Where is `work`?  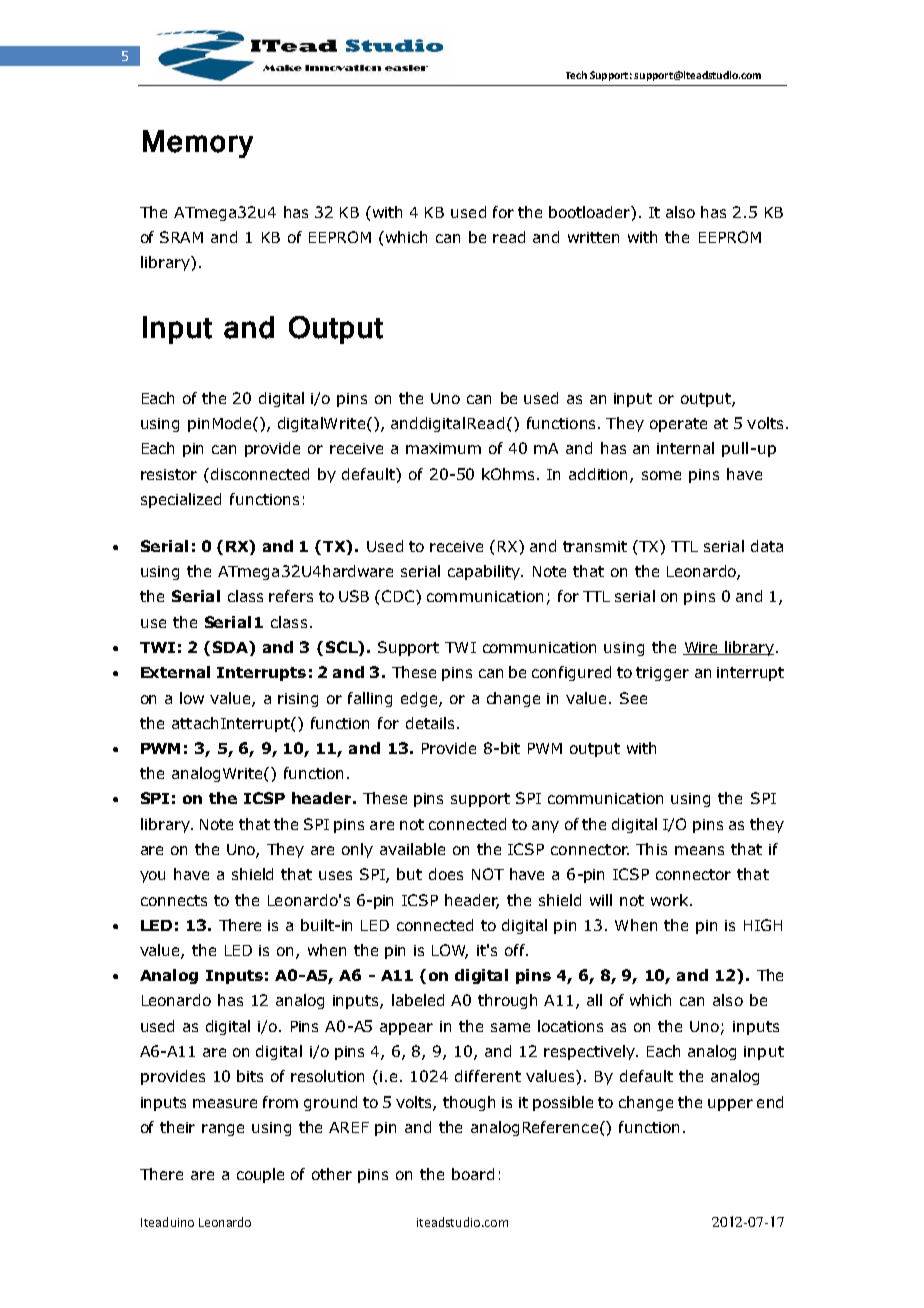 work is located at coordinates (669, 900).
